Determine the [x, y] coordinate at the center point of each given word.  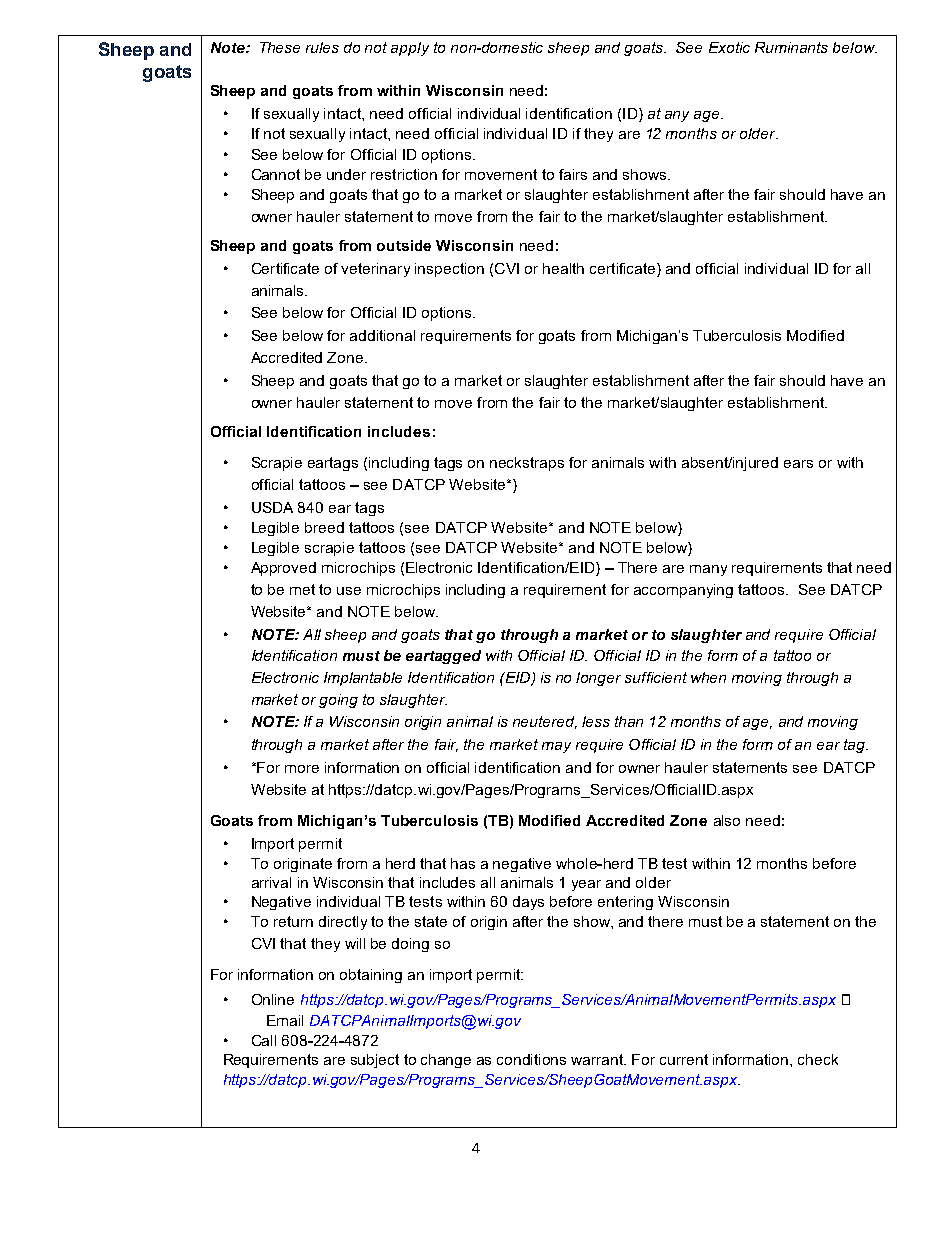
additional [382, 335]
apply [410, 49]
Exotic [729, 47]
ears [798, 464]
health [563, 268]
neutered [545, 722]
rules [322, 47]
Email [285, 1020]
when [708, 677]
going [338, 701]
